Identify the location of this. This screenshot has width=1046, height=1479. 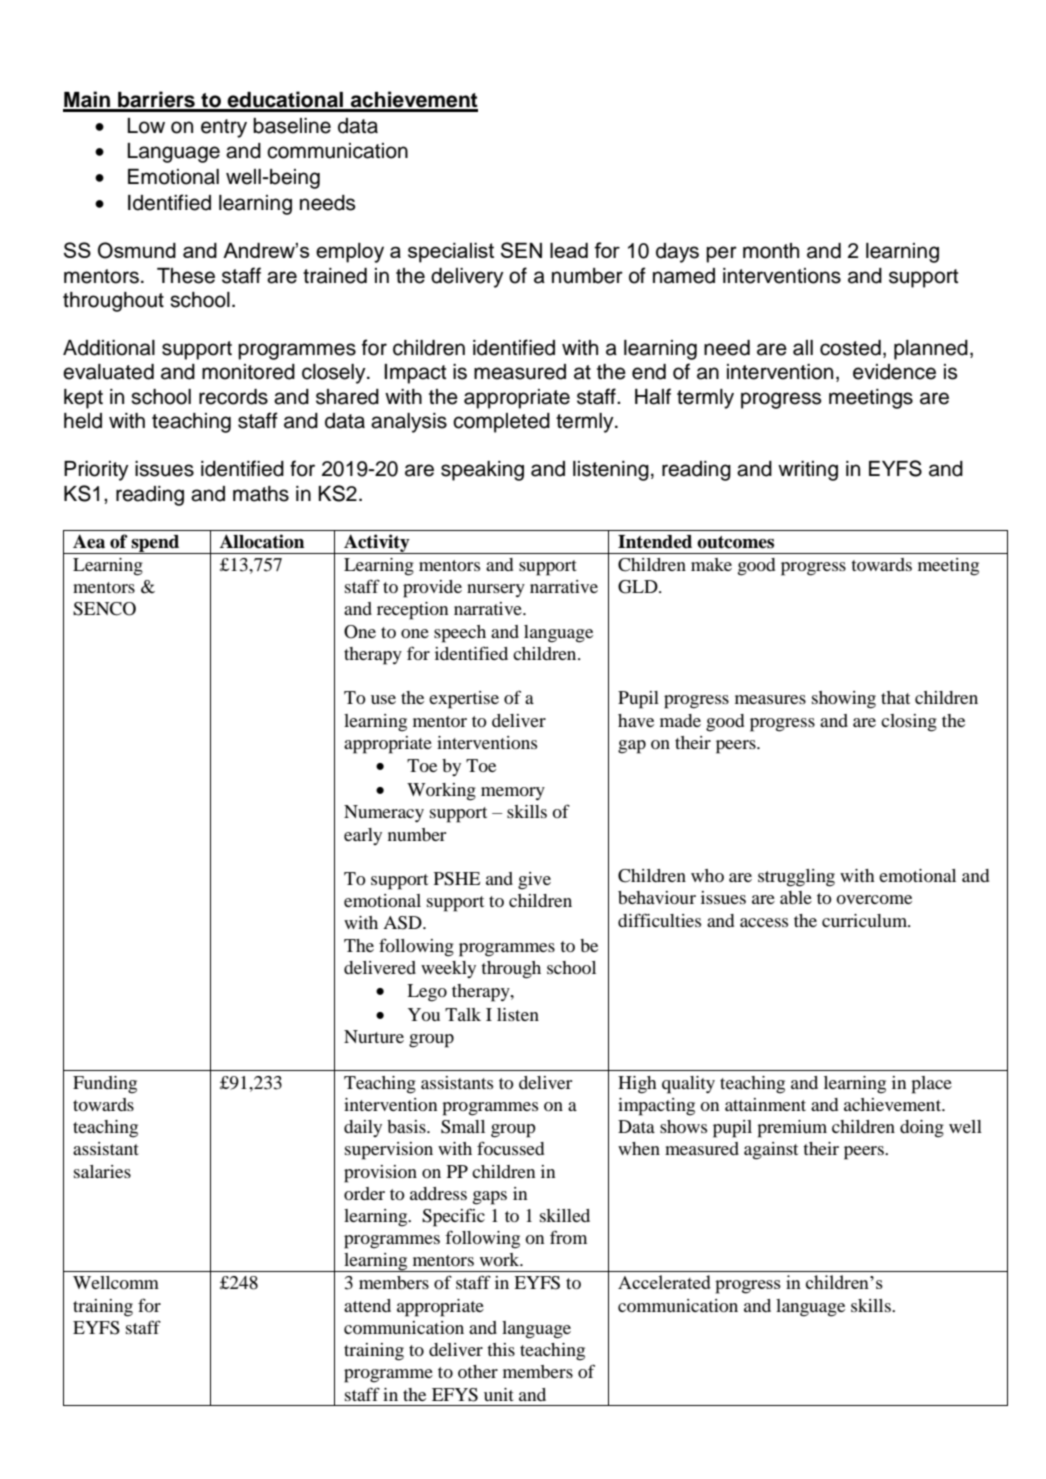
(501, 1349).
